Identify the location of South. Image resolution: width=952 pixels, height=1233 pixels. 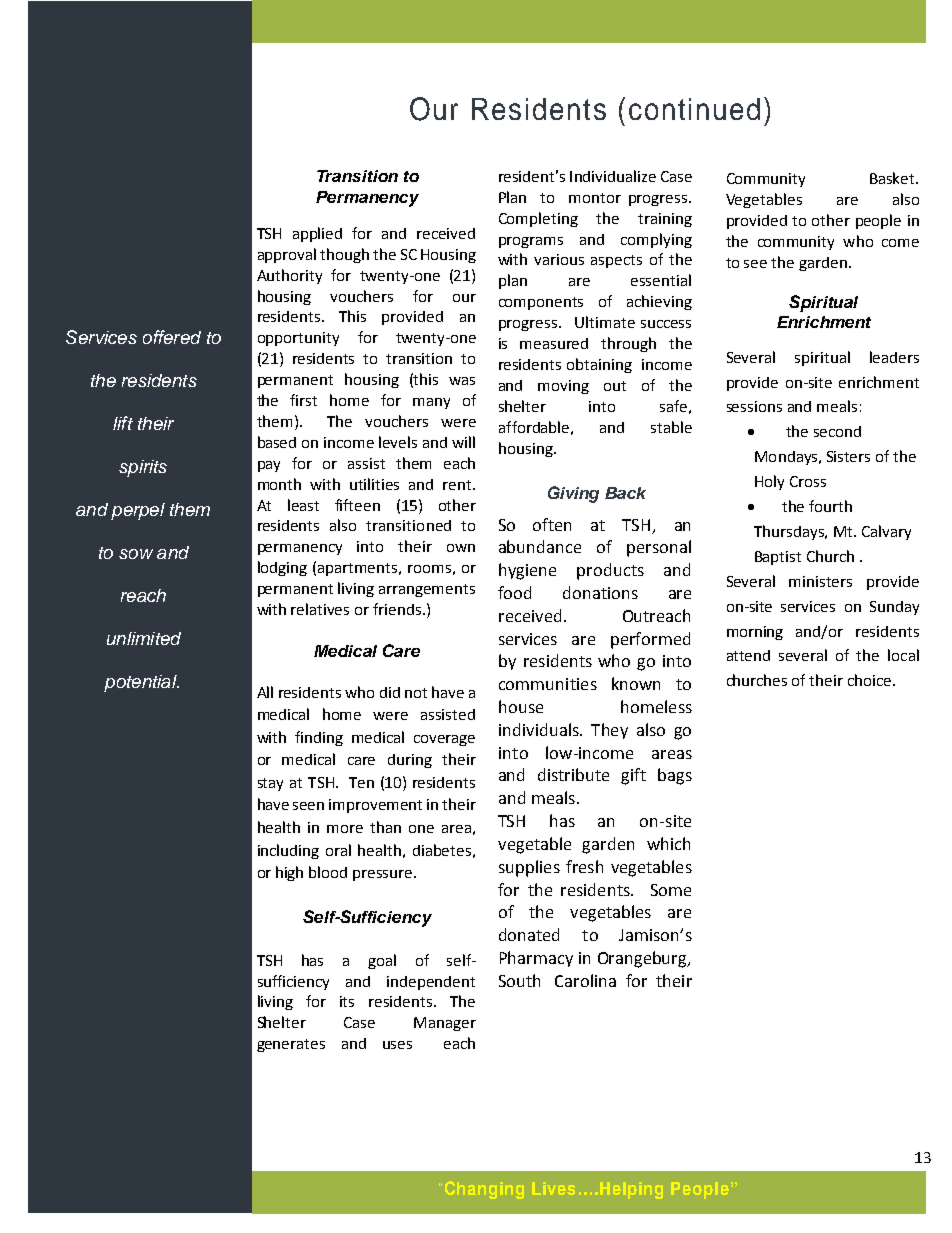
(519, 980).
